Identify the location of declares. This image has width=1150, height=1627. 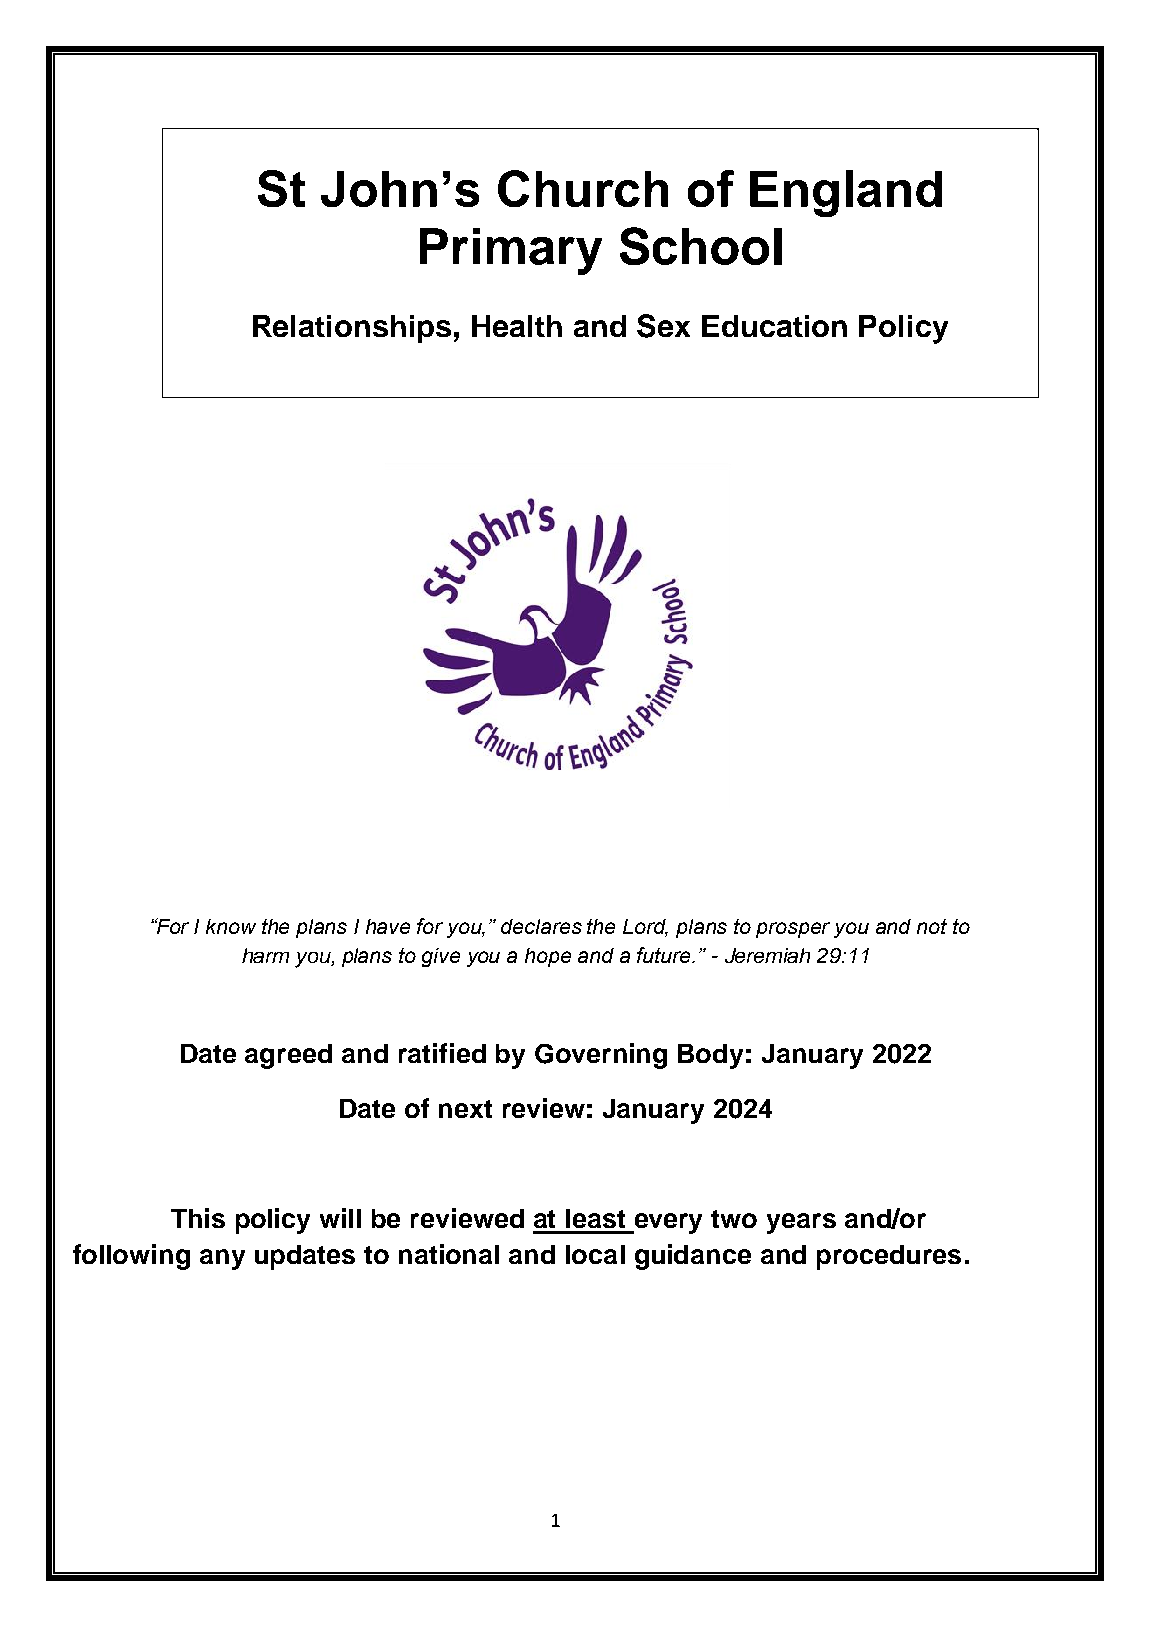
(541, 926).
